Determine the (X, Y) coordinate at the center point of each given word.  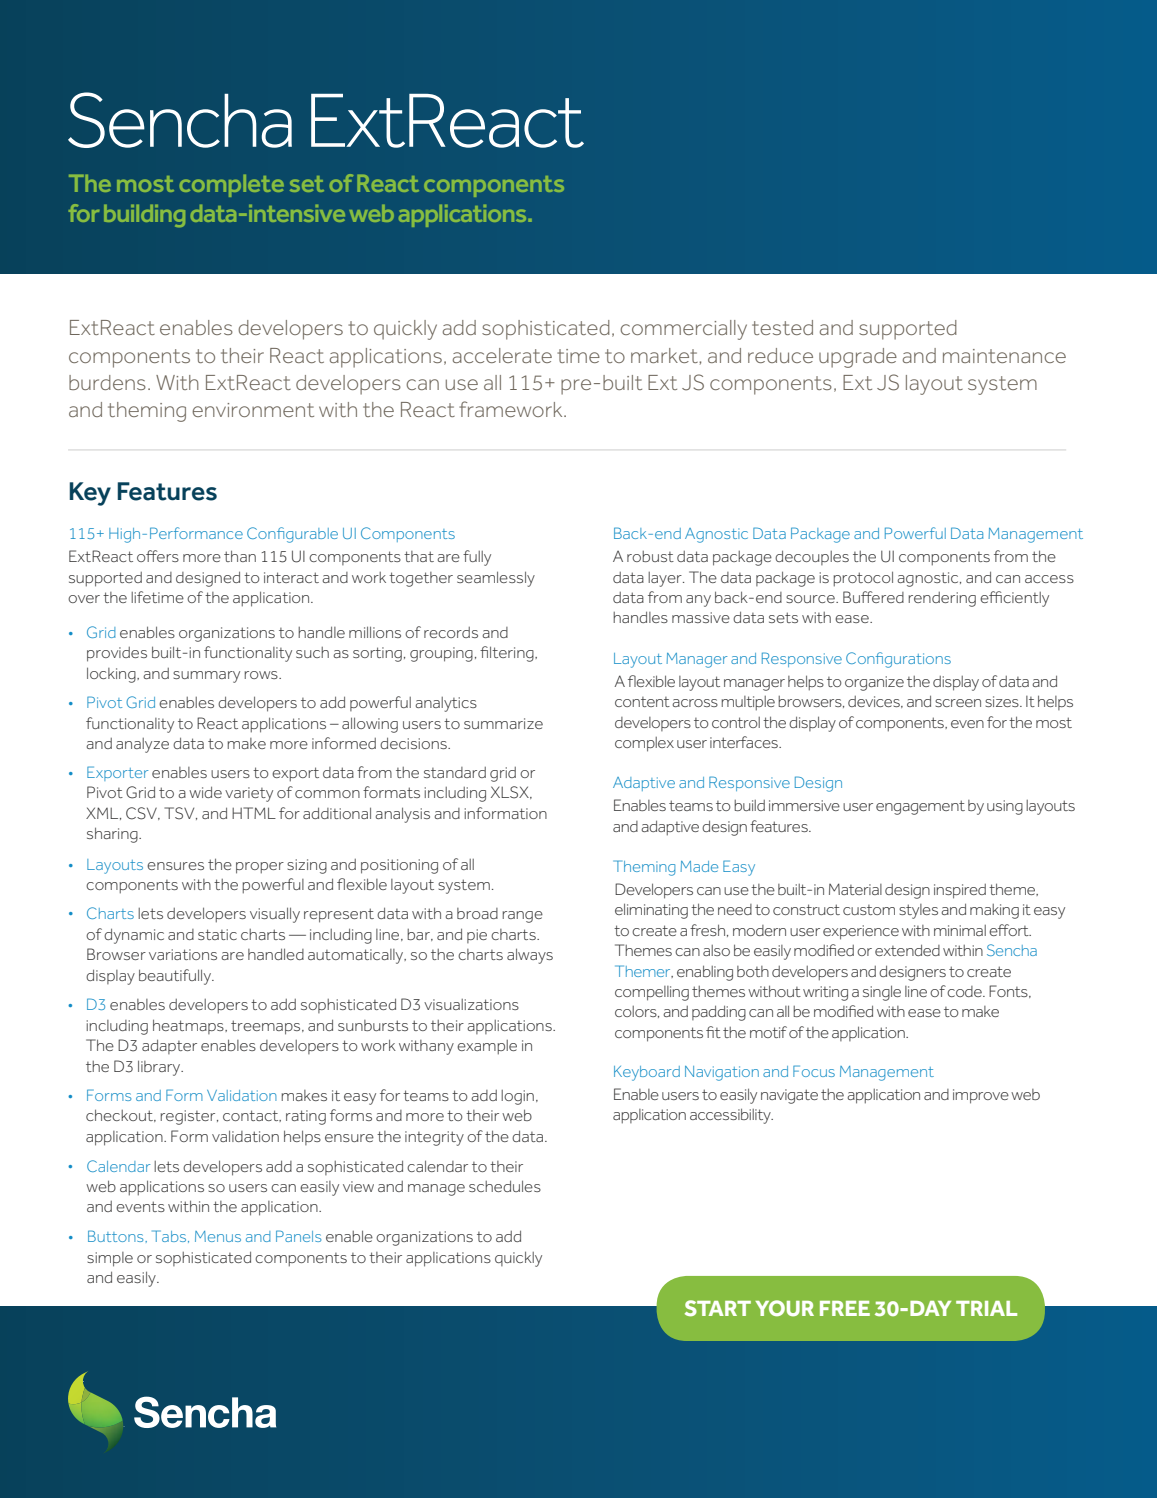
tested (782, 327)
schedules (505, 1186)
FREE (845, 1308)
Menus (218, 1236)
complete (232, 186)
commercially (683, 330)
